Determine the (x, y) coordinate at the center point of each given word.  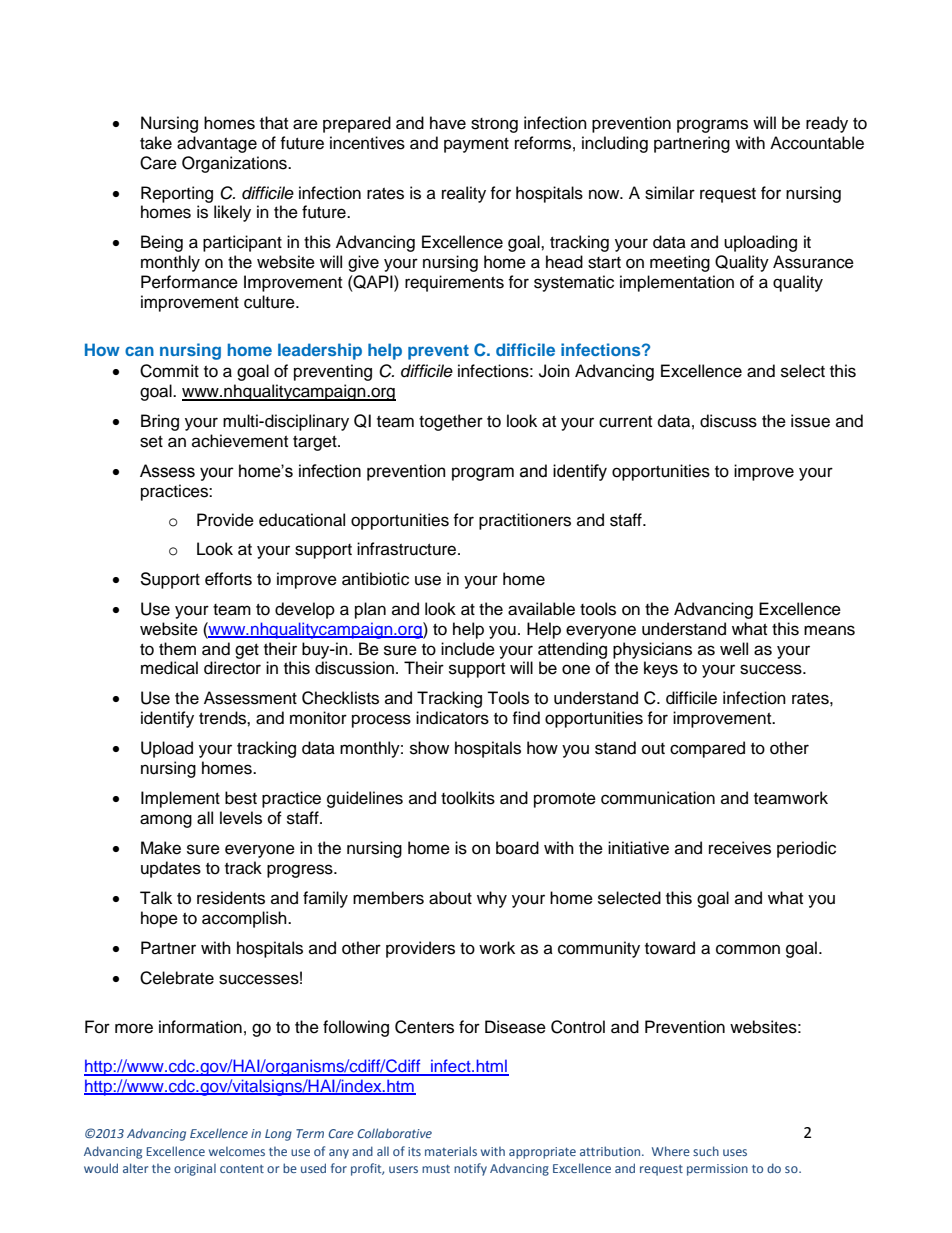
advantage (217, 144)
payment (476, 145)
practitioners (525, 521)
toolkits (468, 798)
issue (810, 421)
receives (740, 848)
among (166, 821)
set (151, 442)
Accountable (817, 143)
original (195, 1170)
